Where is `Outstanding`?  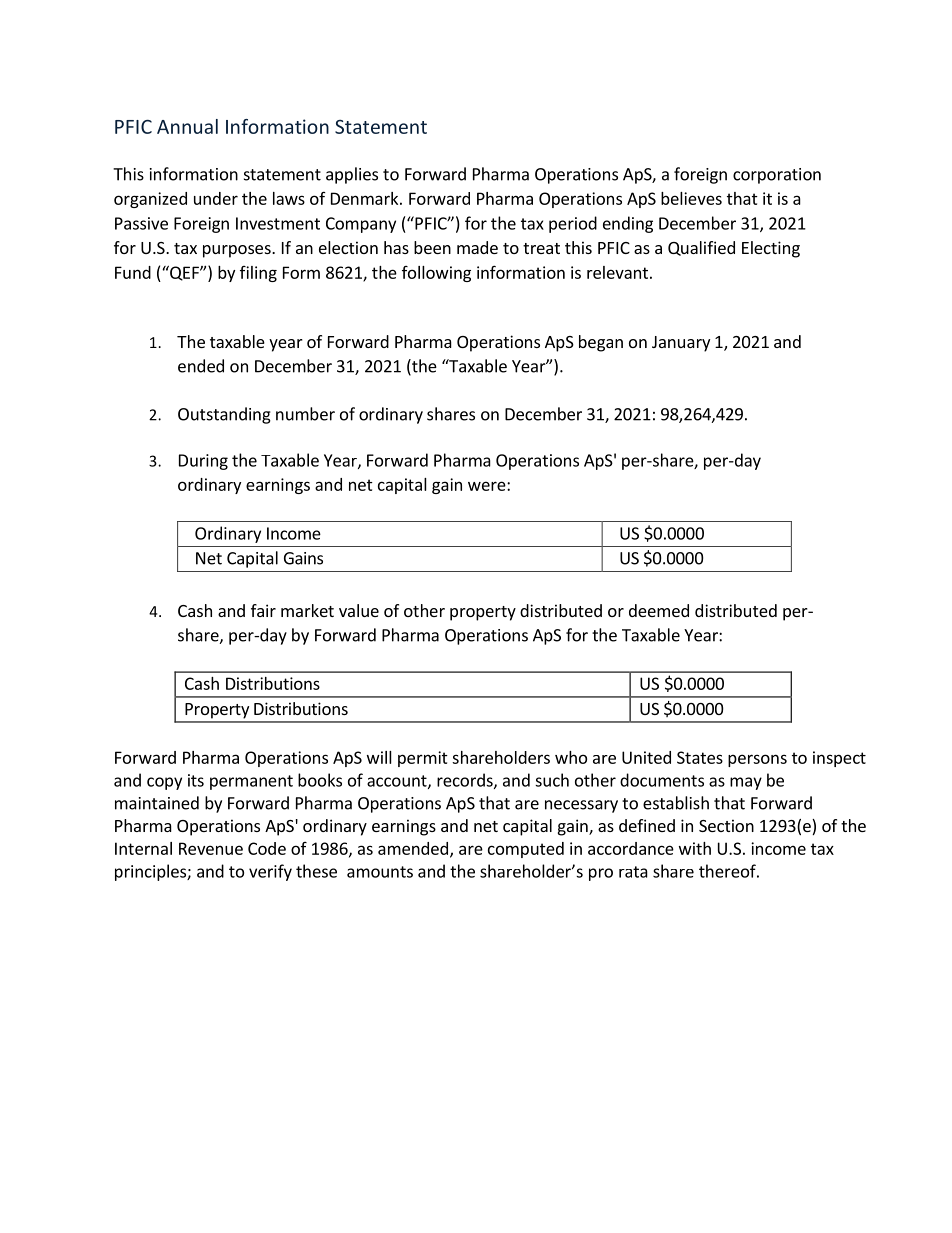 Outstanding is located at coordinates (224, 415).
